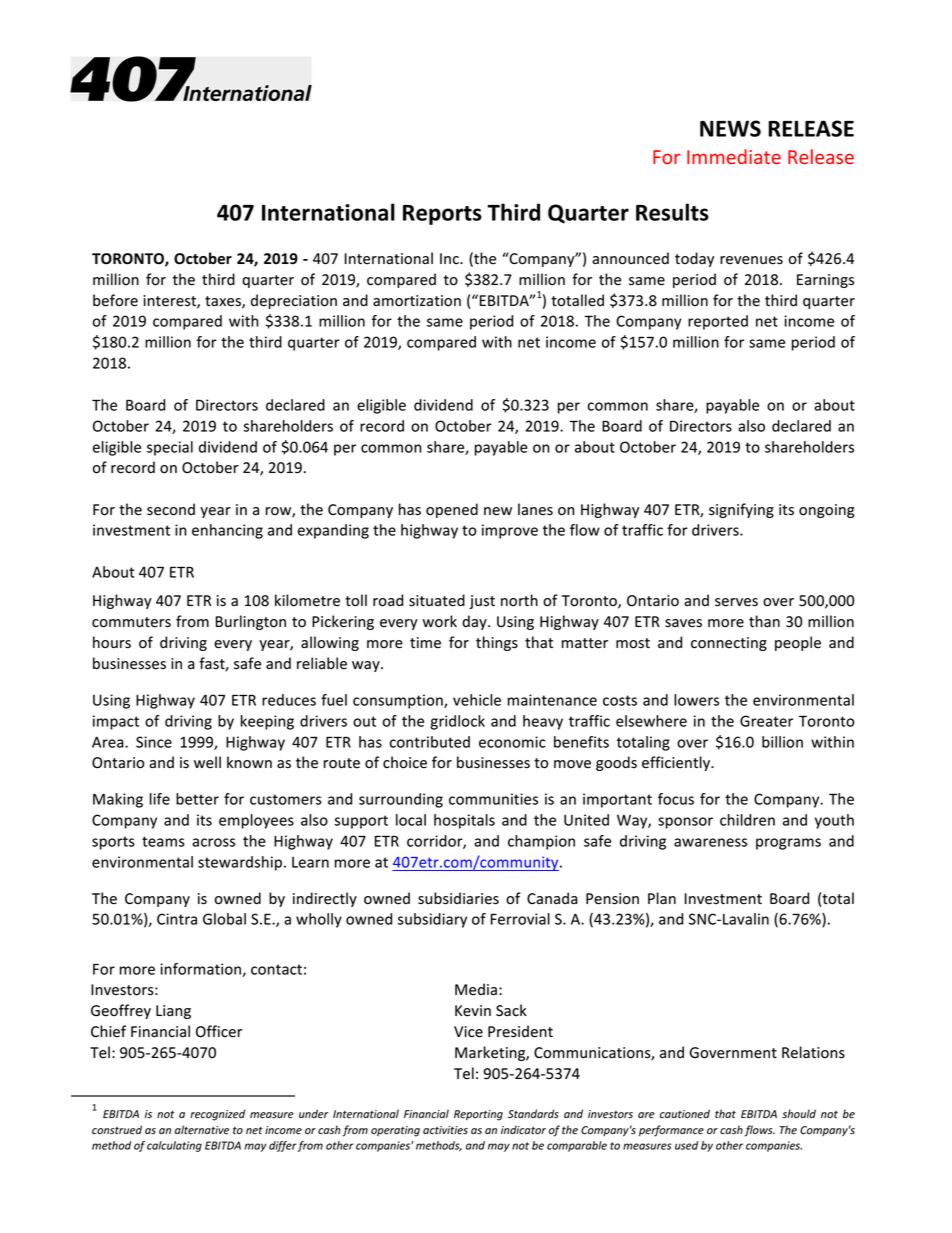  What do you see at coordinates (710, 842) in the document?
I see `awareness` at bounding box center [710, 842].
